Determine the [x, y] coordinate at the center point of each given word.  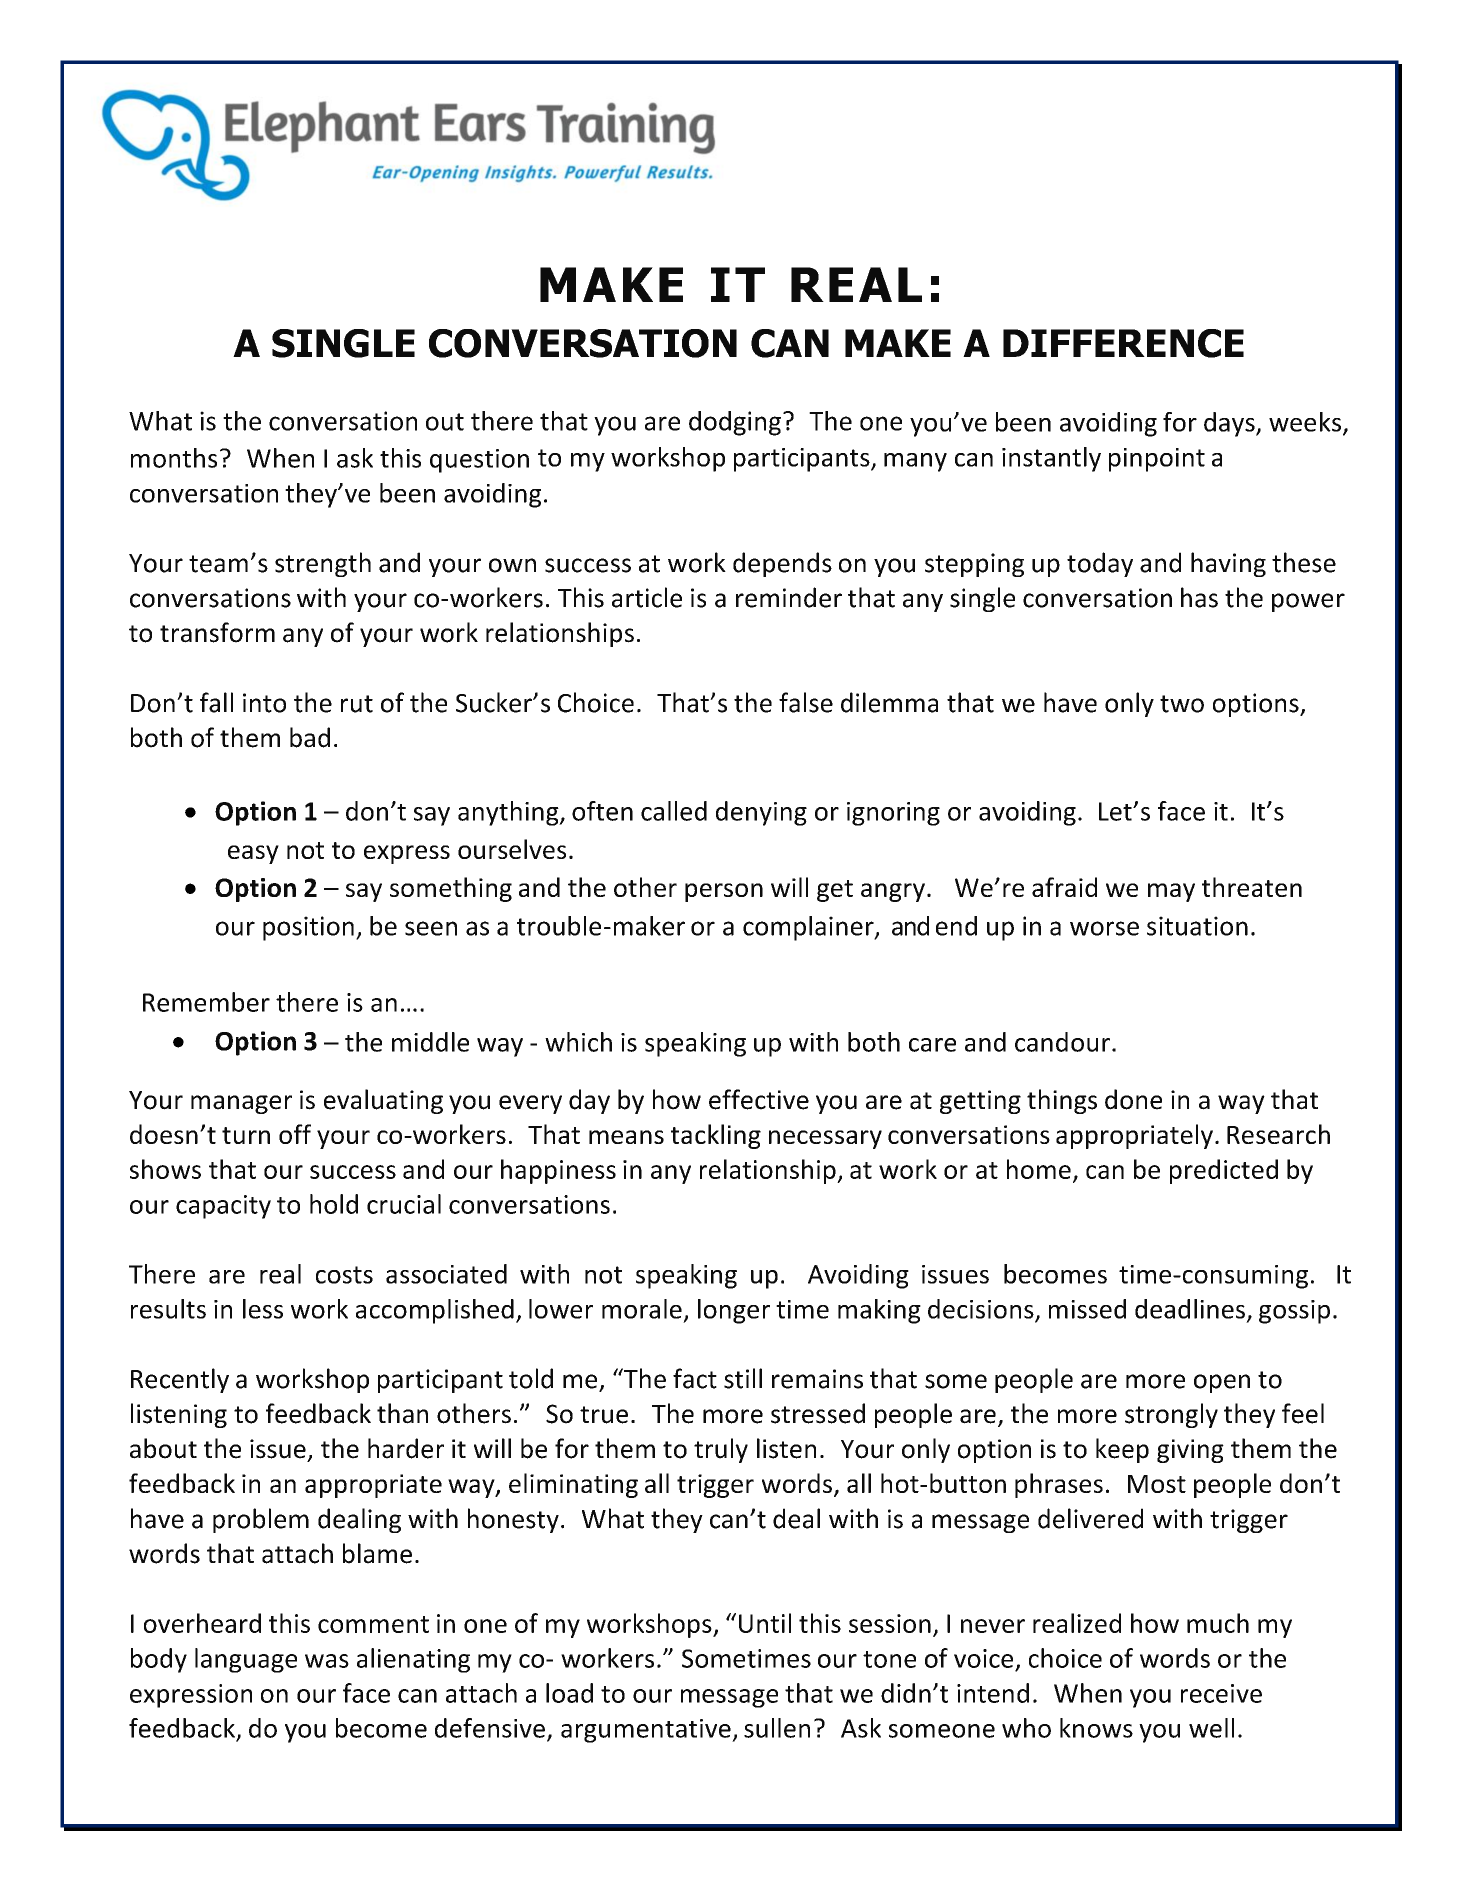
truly [721, 1450]
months [174, 458]
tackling [716, 1136]
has [1199, 597]
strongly [1171, 1415]
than [402, 1413]
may [1171, 892]
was [327, 1661]
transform [217, 632]
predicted [1224, 1171]
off [295, 1134]
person [724, 892]
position [308, 928]
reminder [789, 597]
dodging [735, 423]
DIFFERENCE [1123, 343]
